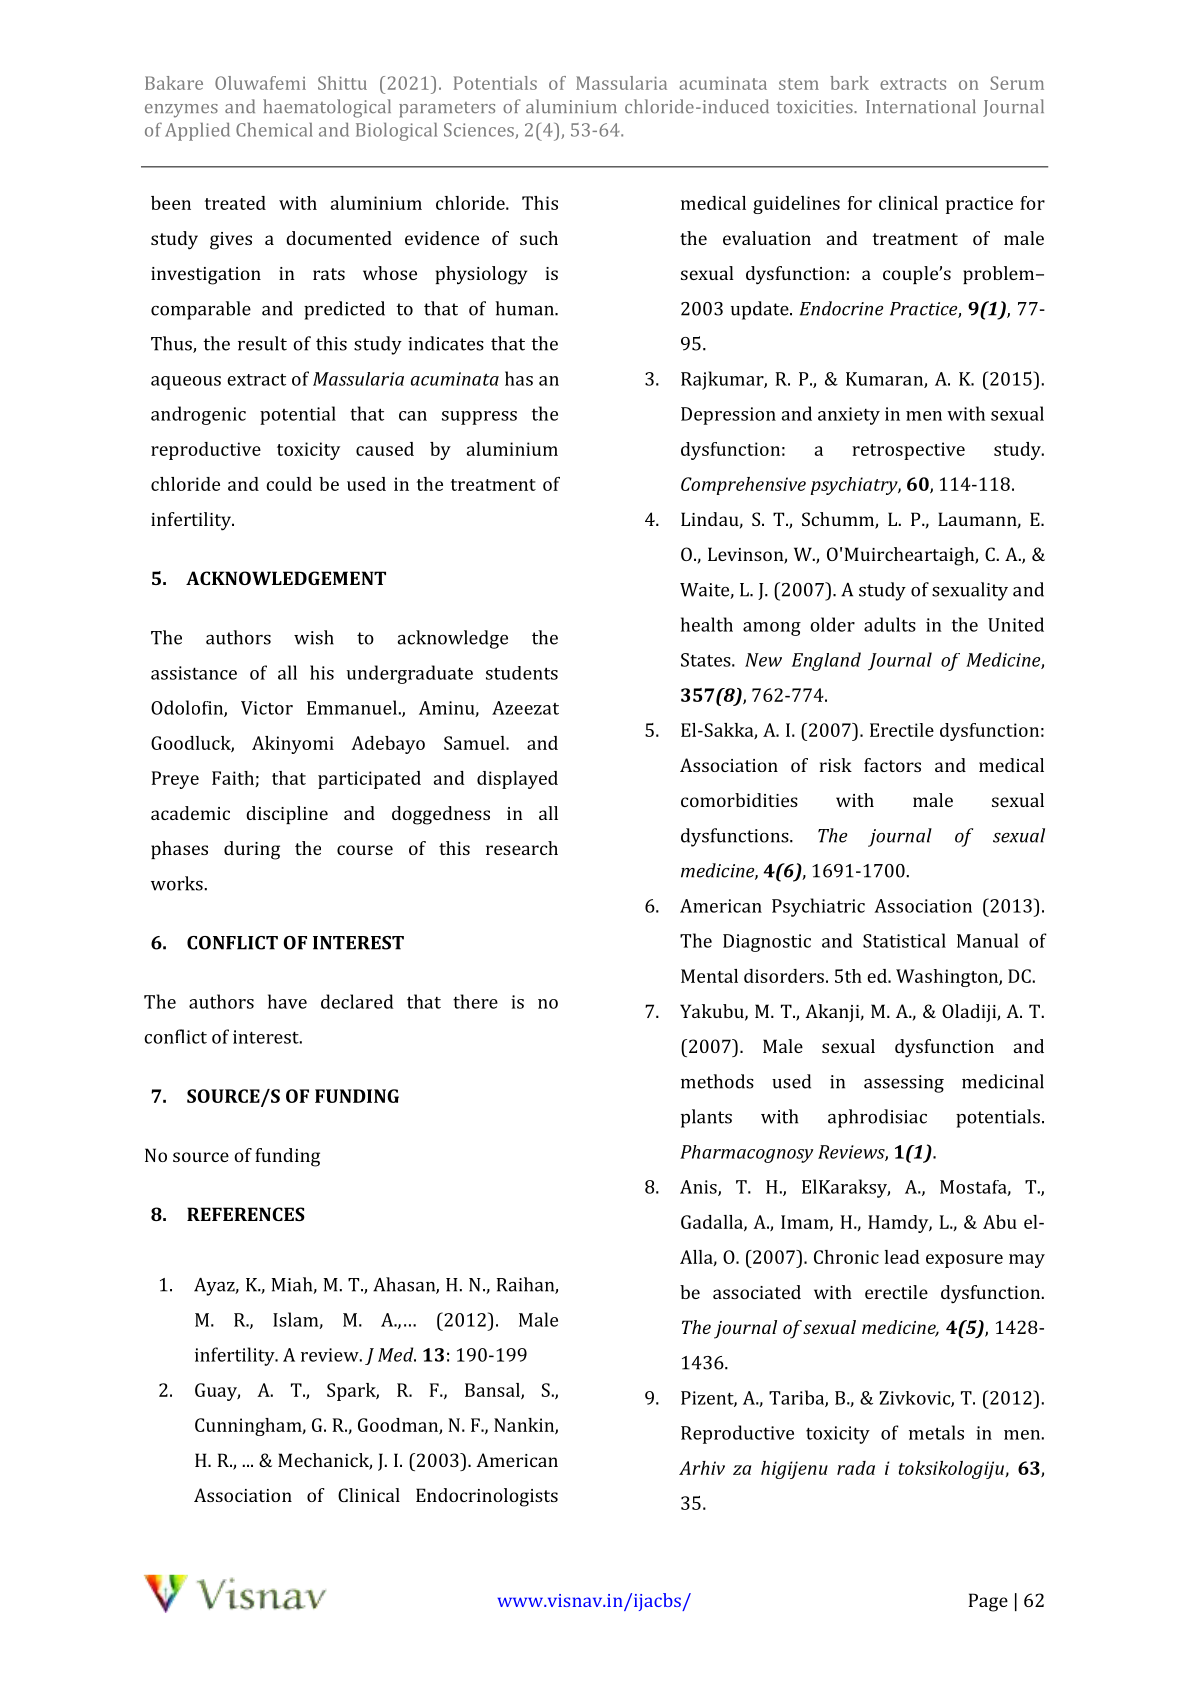 The image size is (1189, 1682). What do you see at coordinates (892, 765) in the screenshot?
I see `factors` at bounding box center [892, 765].
